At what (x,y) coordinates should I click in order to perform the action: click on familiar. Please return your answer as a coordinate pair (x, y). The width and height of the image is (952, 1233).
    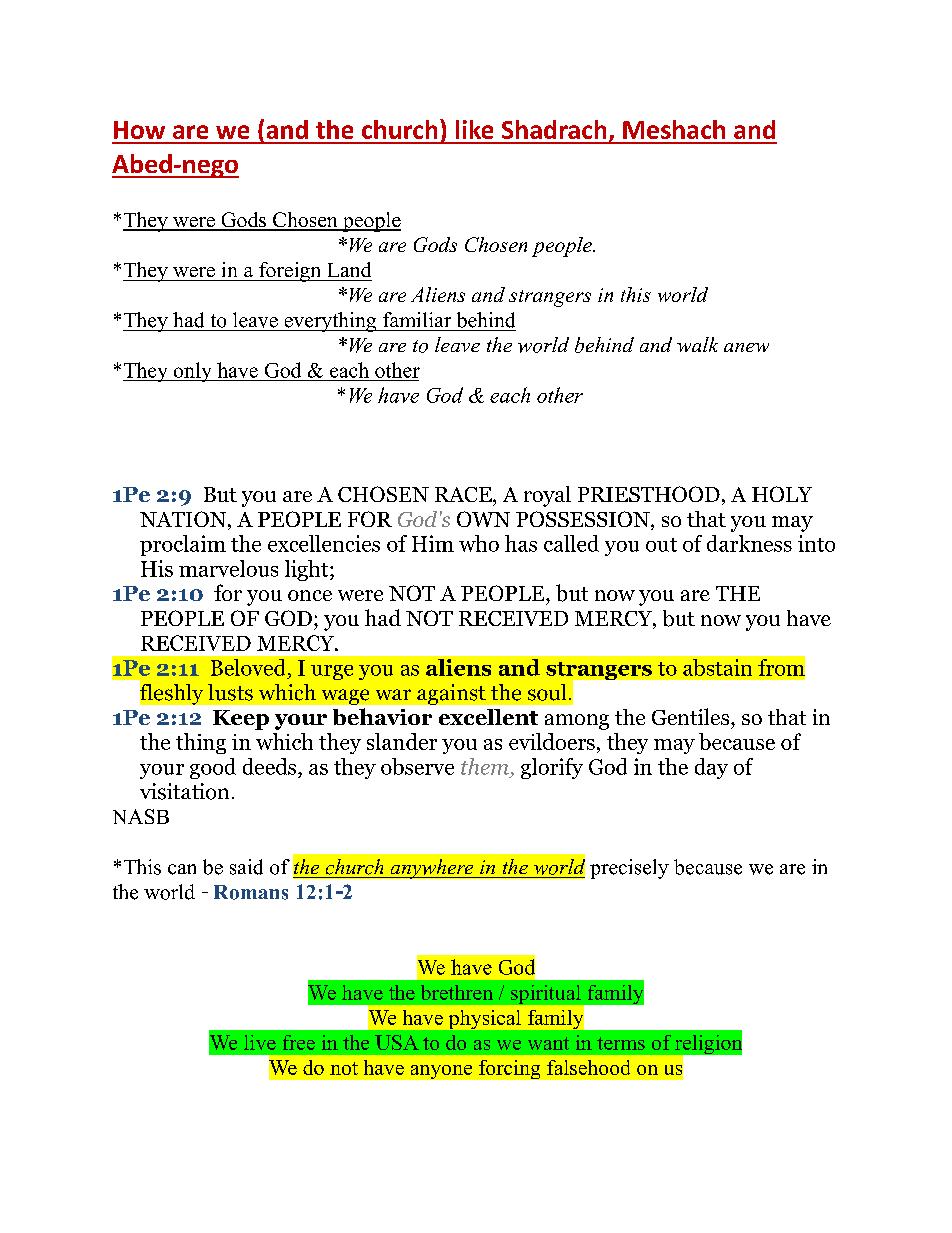
    Looking at the image, I should click on (417, 319).
